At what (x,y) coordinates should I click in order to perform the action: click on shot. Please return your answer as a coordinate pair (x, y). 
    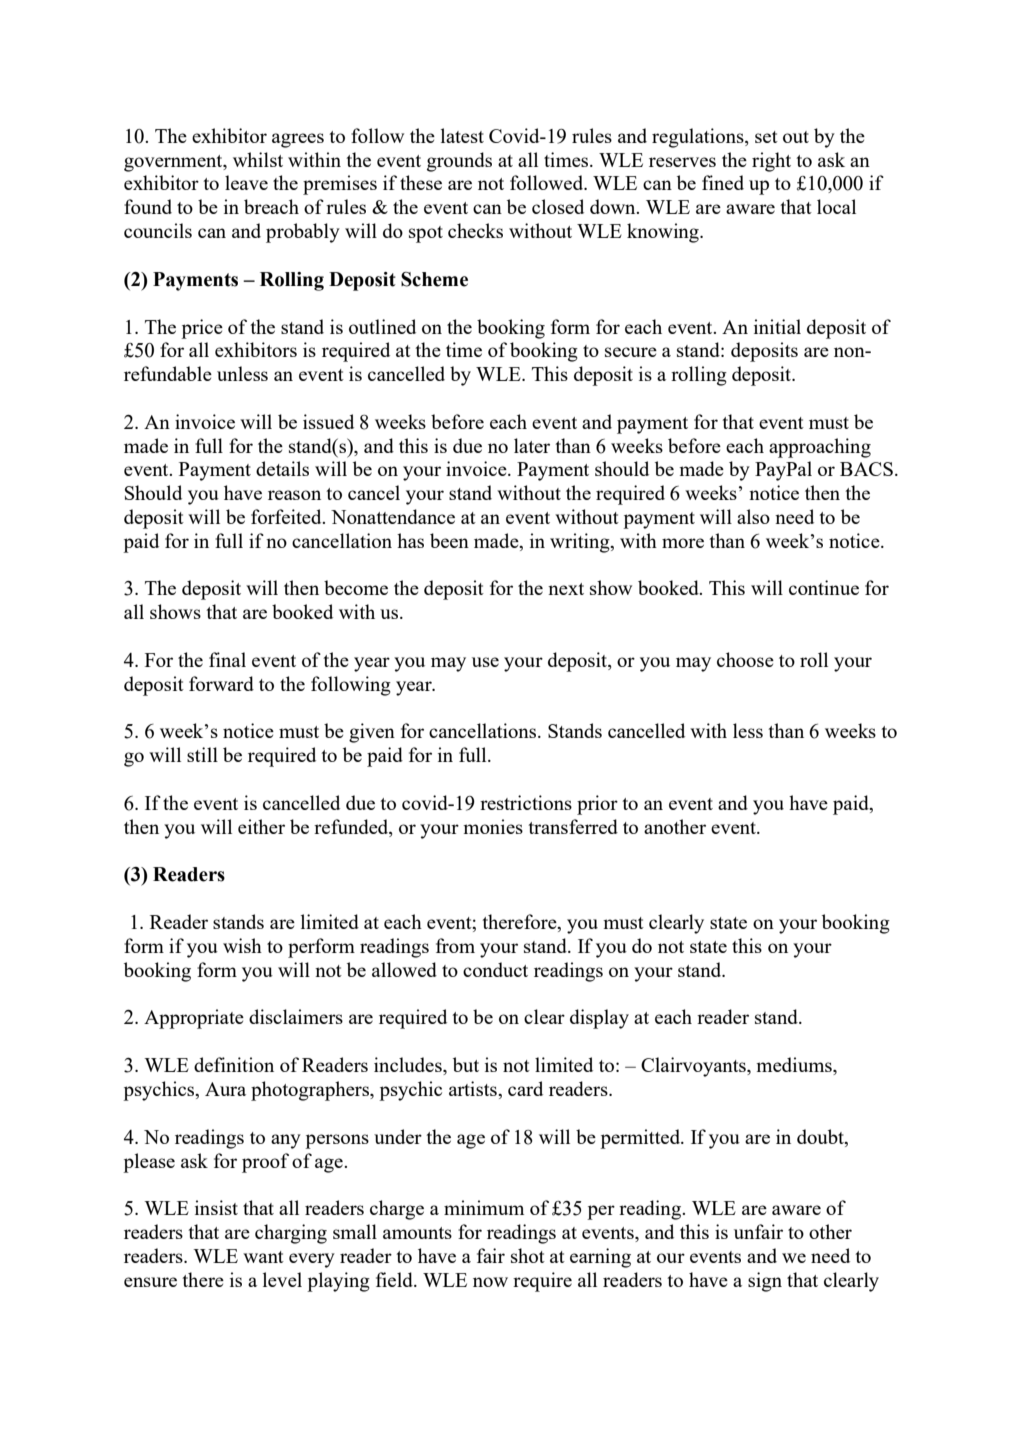
    Looking at the image, I should click on (528, 1255).
